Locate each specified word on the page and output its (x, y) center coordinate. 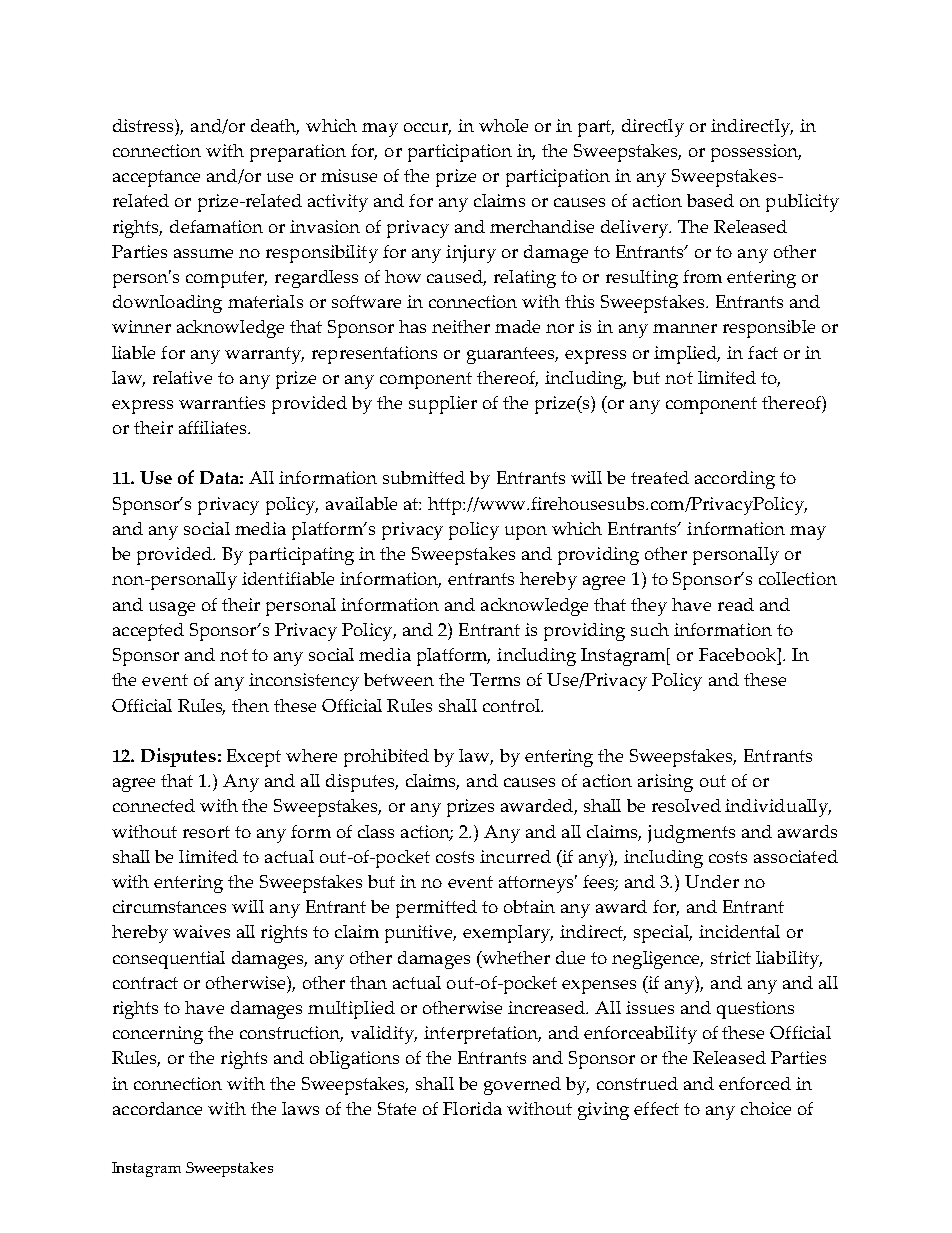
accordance (157, 1108)
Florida (472, 1108)
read (736, 604)
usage (172, 609)
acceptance (156, 178)
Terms (495, 679)
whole (503, 125)
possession (756, 153)
